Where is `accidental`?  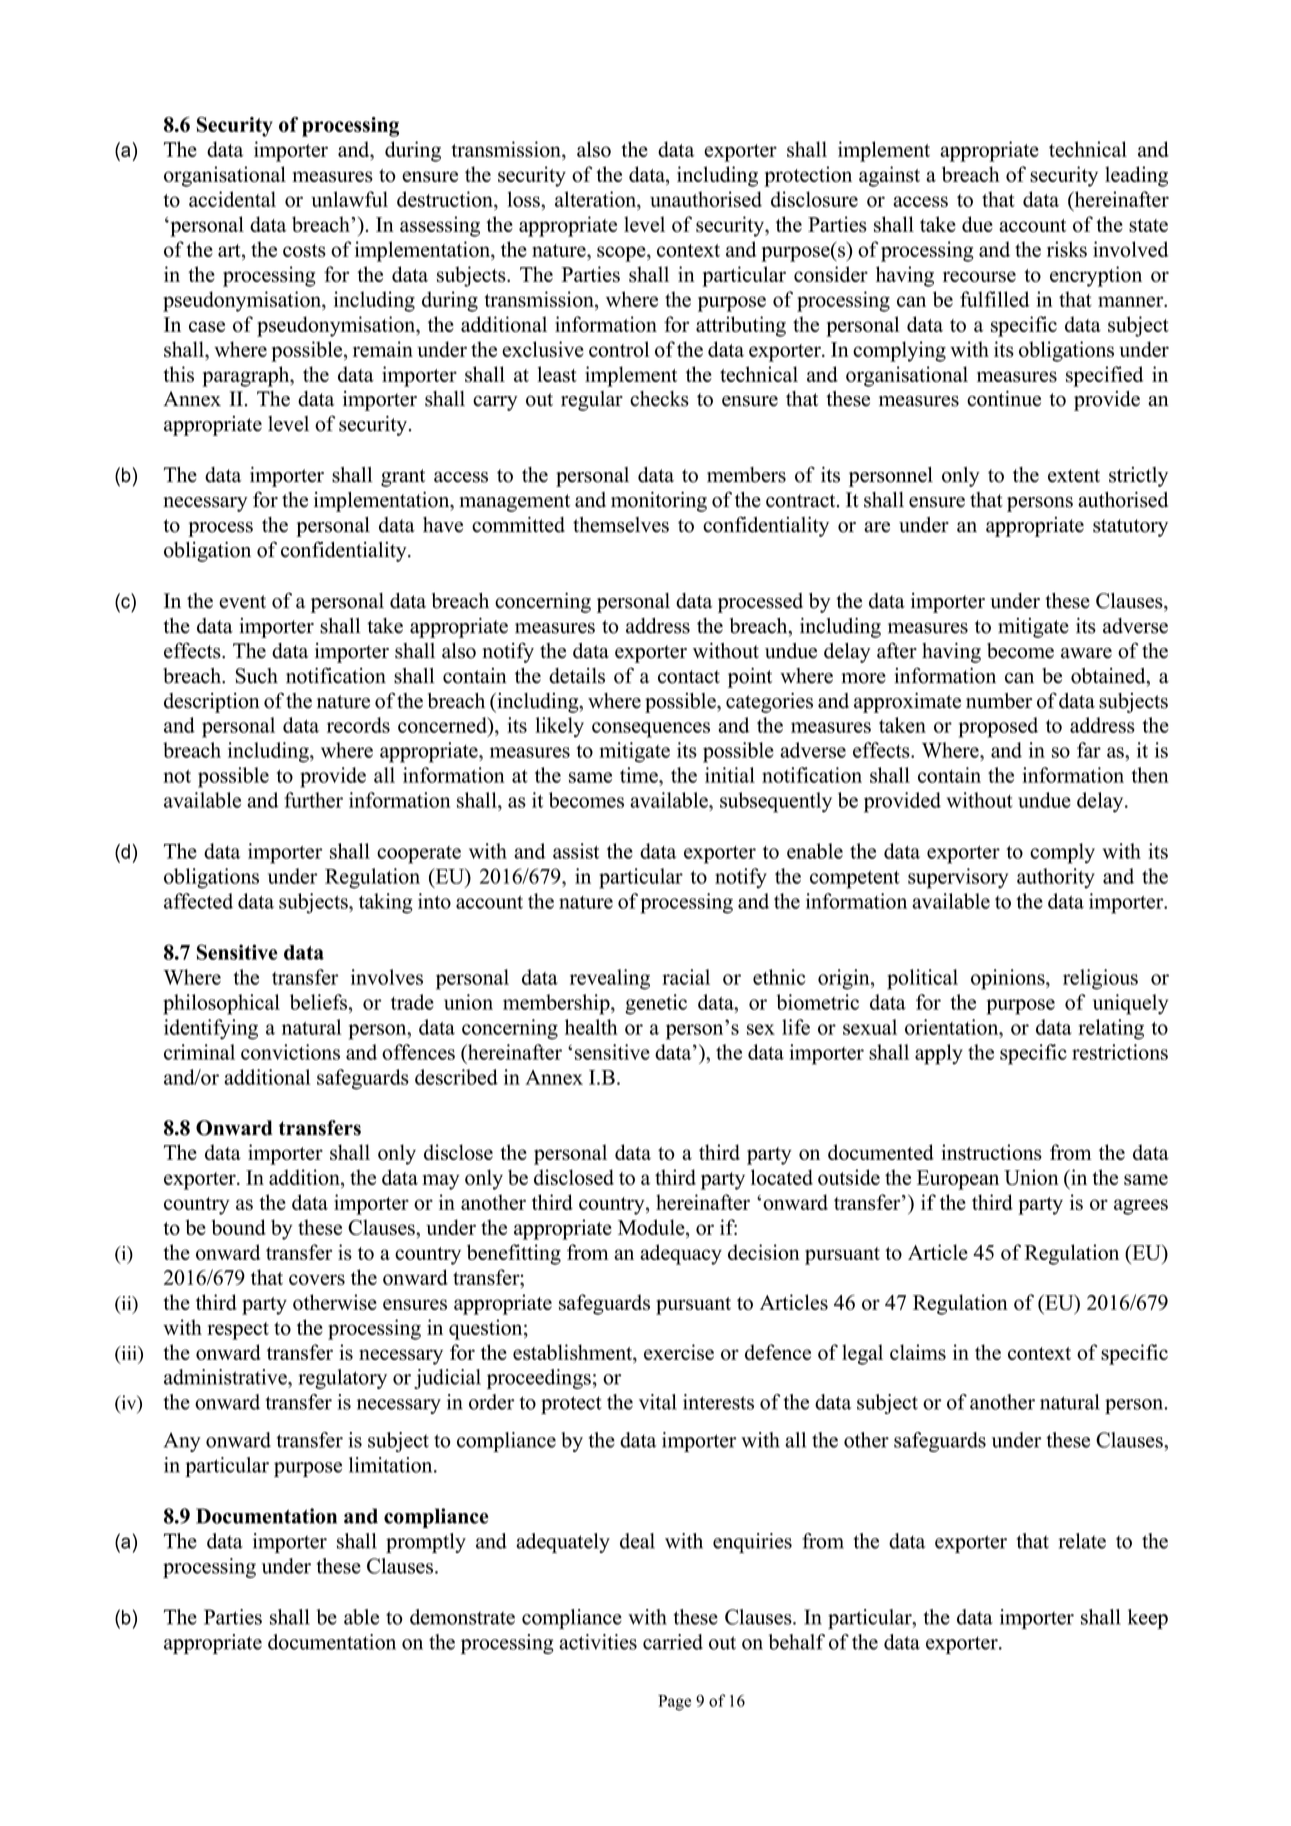 accidental is located at coordinates (232, 199).
